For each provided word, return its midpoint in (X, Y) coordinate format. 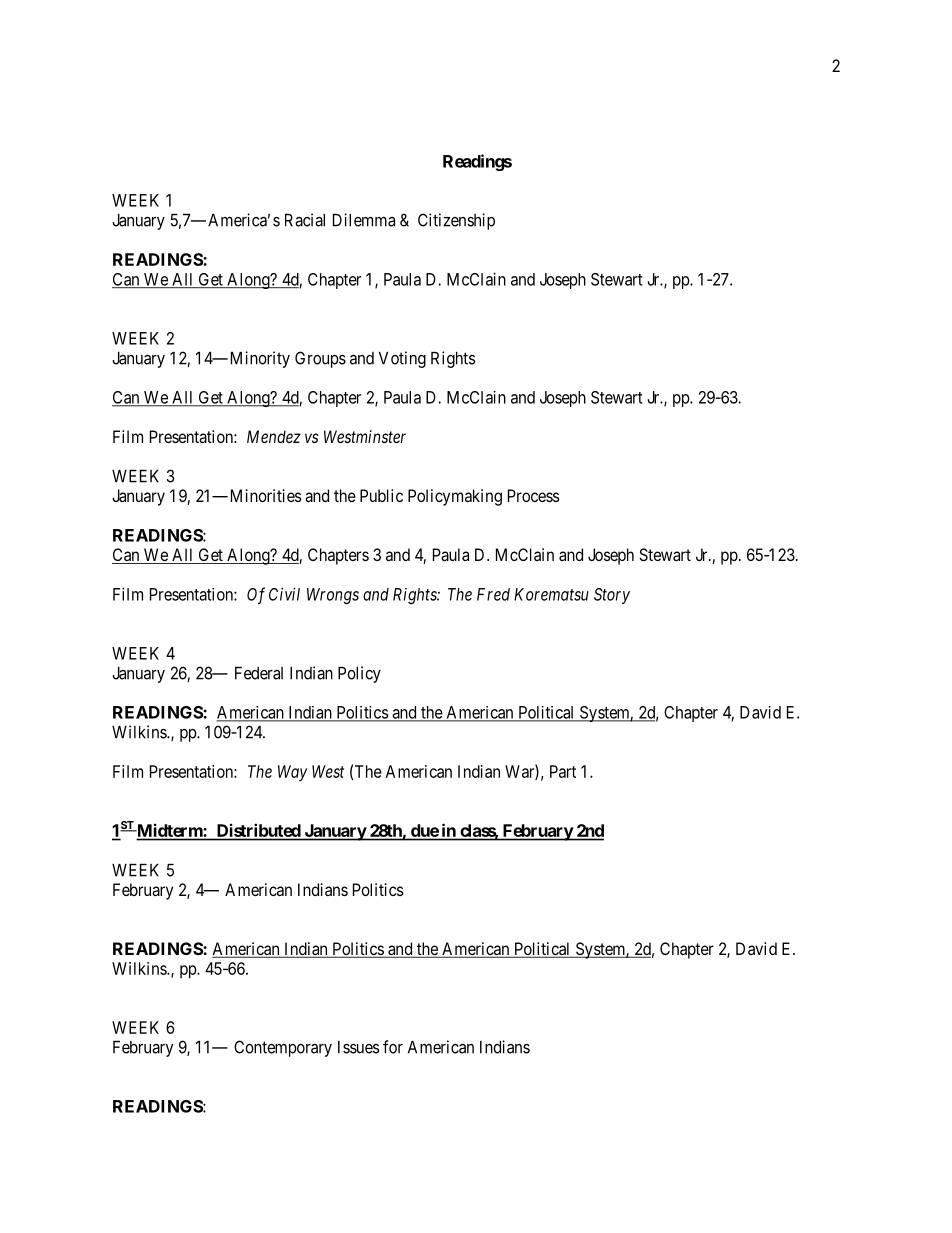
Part (563, 771)
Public (381, 495)
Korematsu (551, 594)
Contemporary (283, 1048)
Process (534, 495)
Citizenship (456, 221)
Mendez (274, 436)
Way (292, 773)
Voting (402, 359)
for (393, 1047)
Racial (305, 220)
